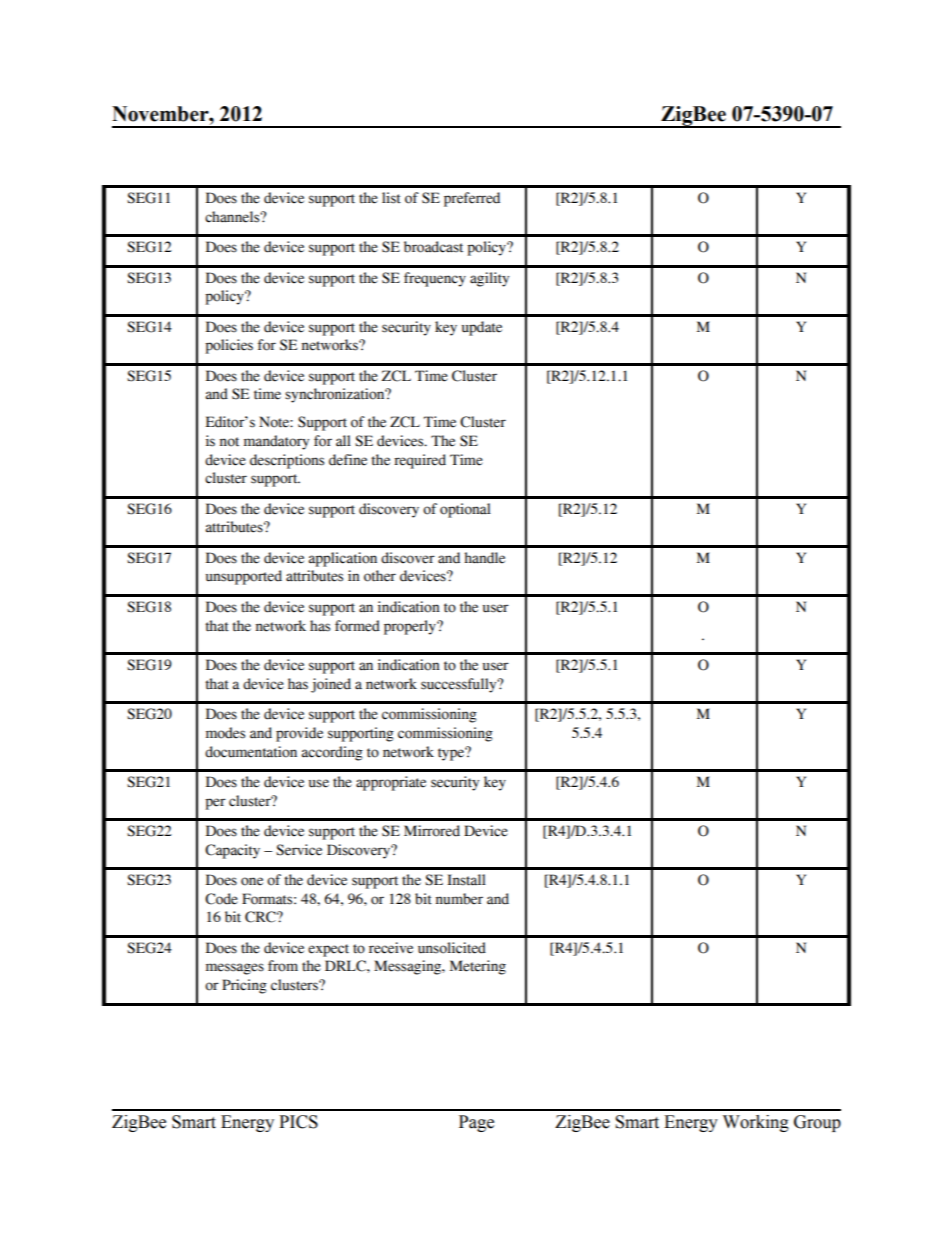  I want to click on application, so click(343, 559).
